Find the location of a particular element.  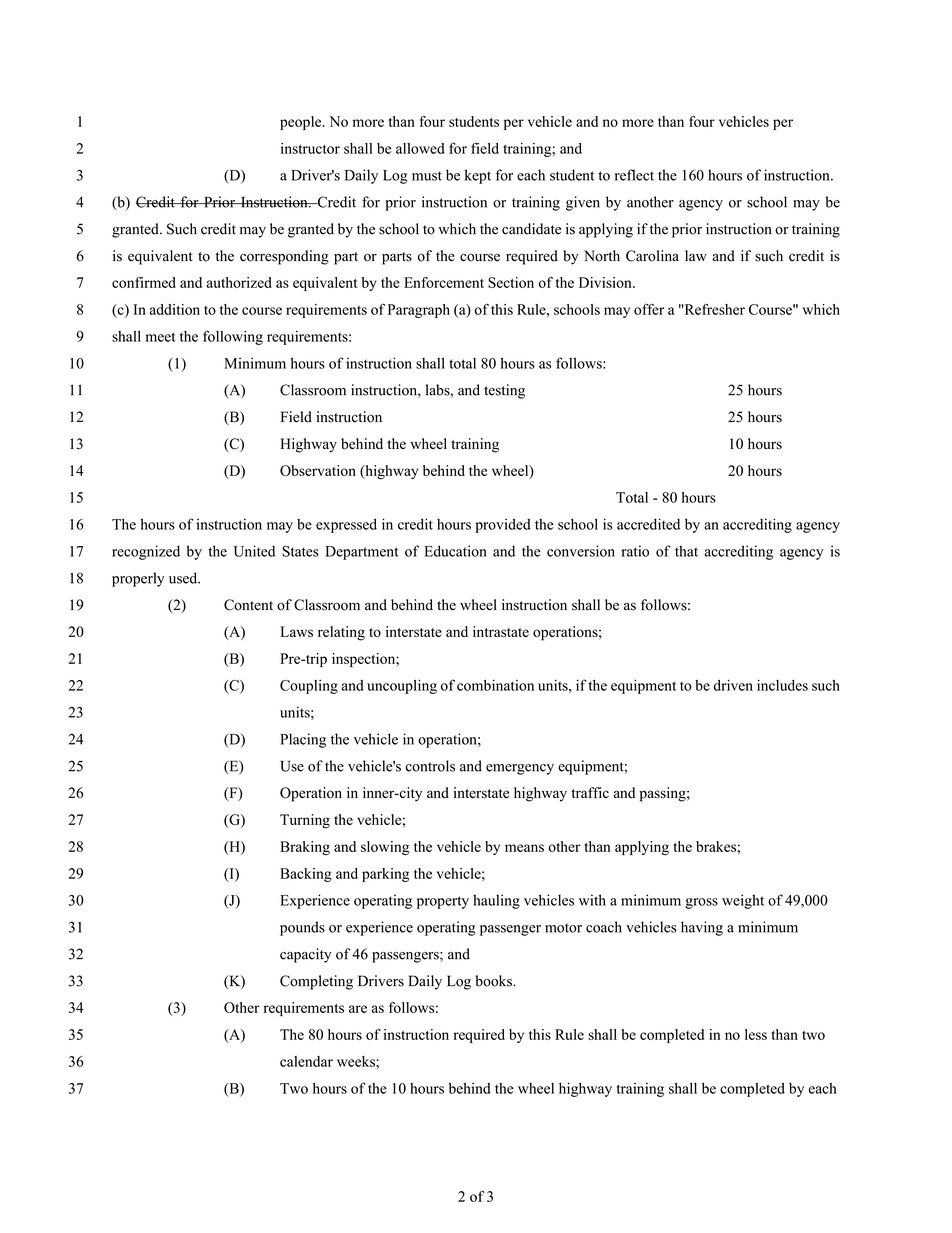

Content is located at coordinates (248, 605).
